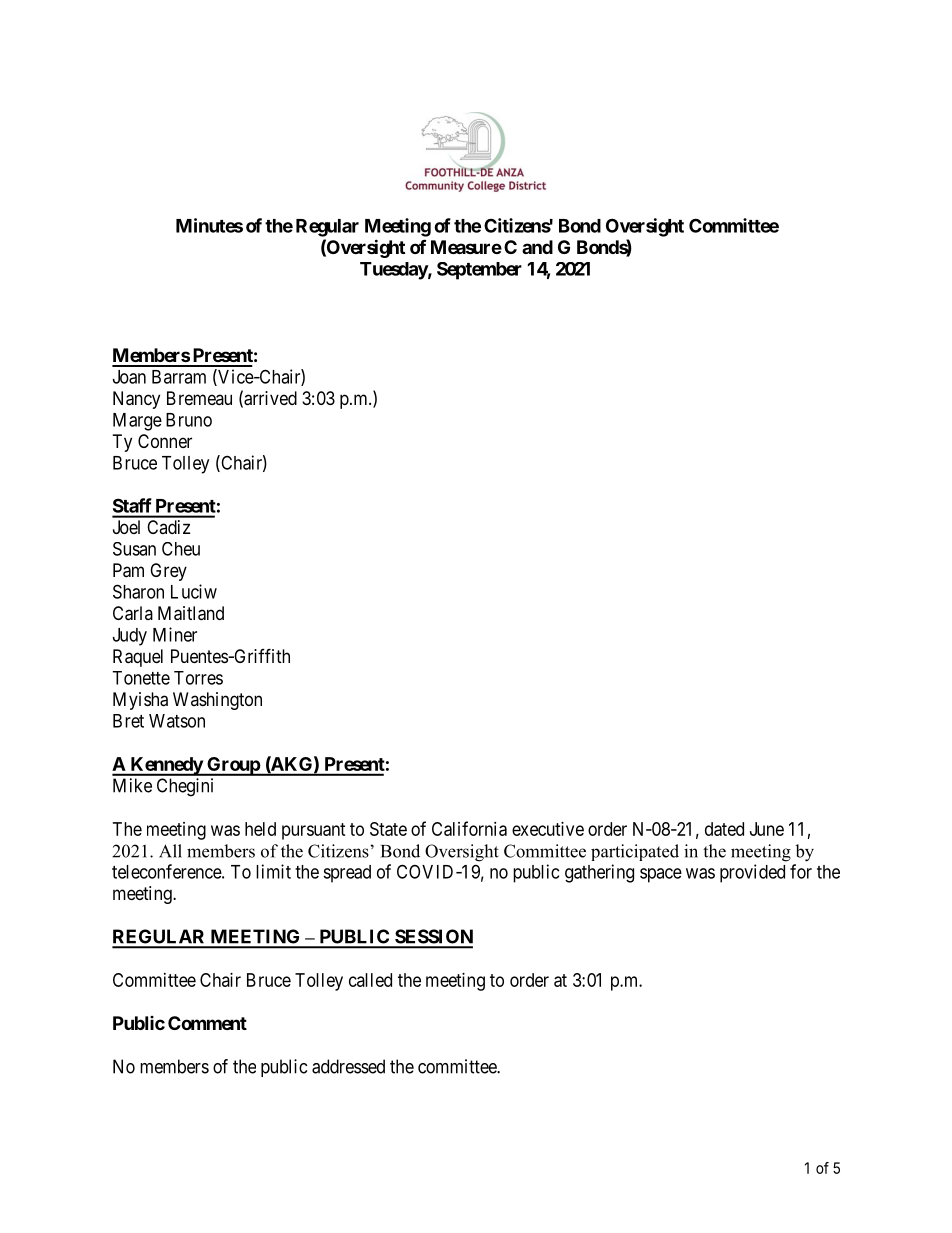 Image resolution: width=952 pixels, height=1233 pixels. Describe the element at coordinates (168, 572) in the screenshot. I see `Grey` at that location.
